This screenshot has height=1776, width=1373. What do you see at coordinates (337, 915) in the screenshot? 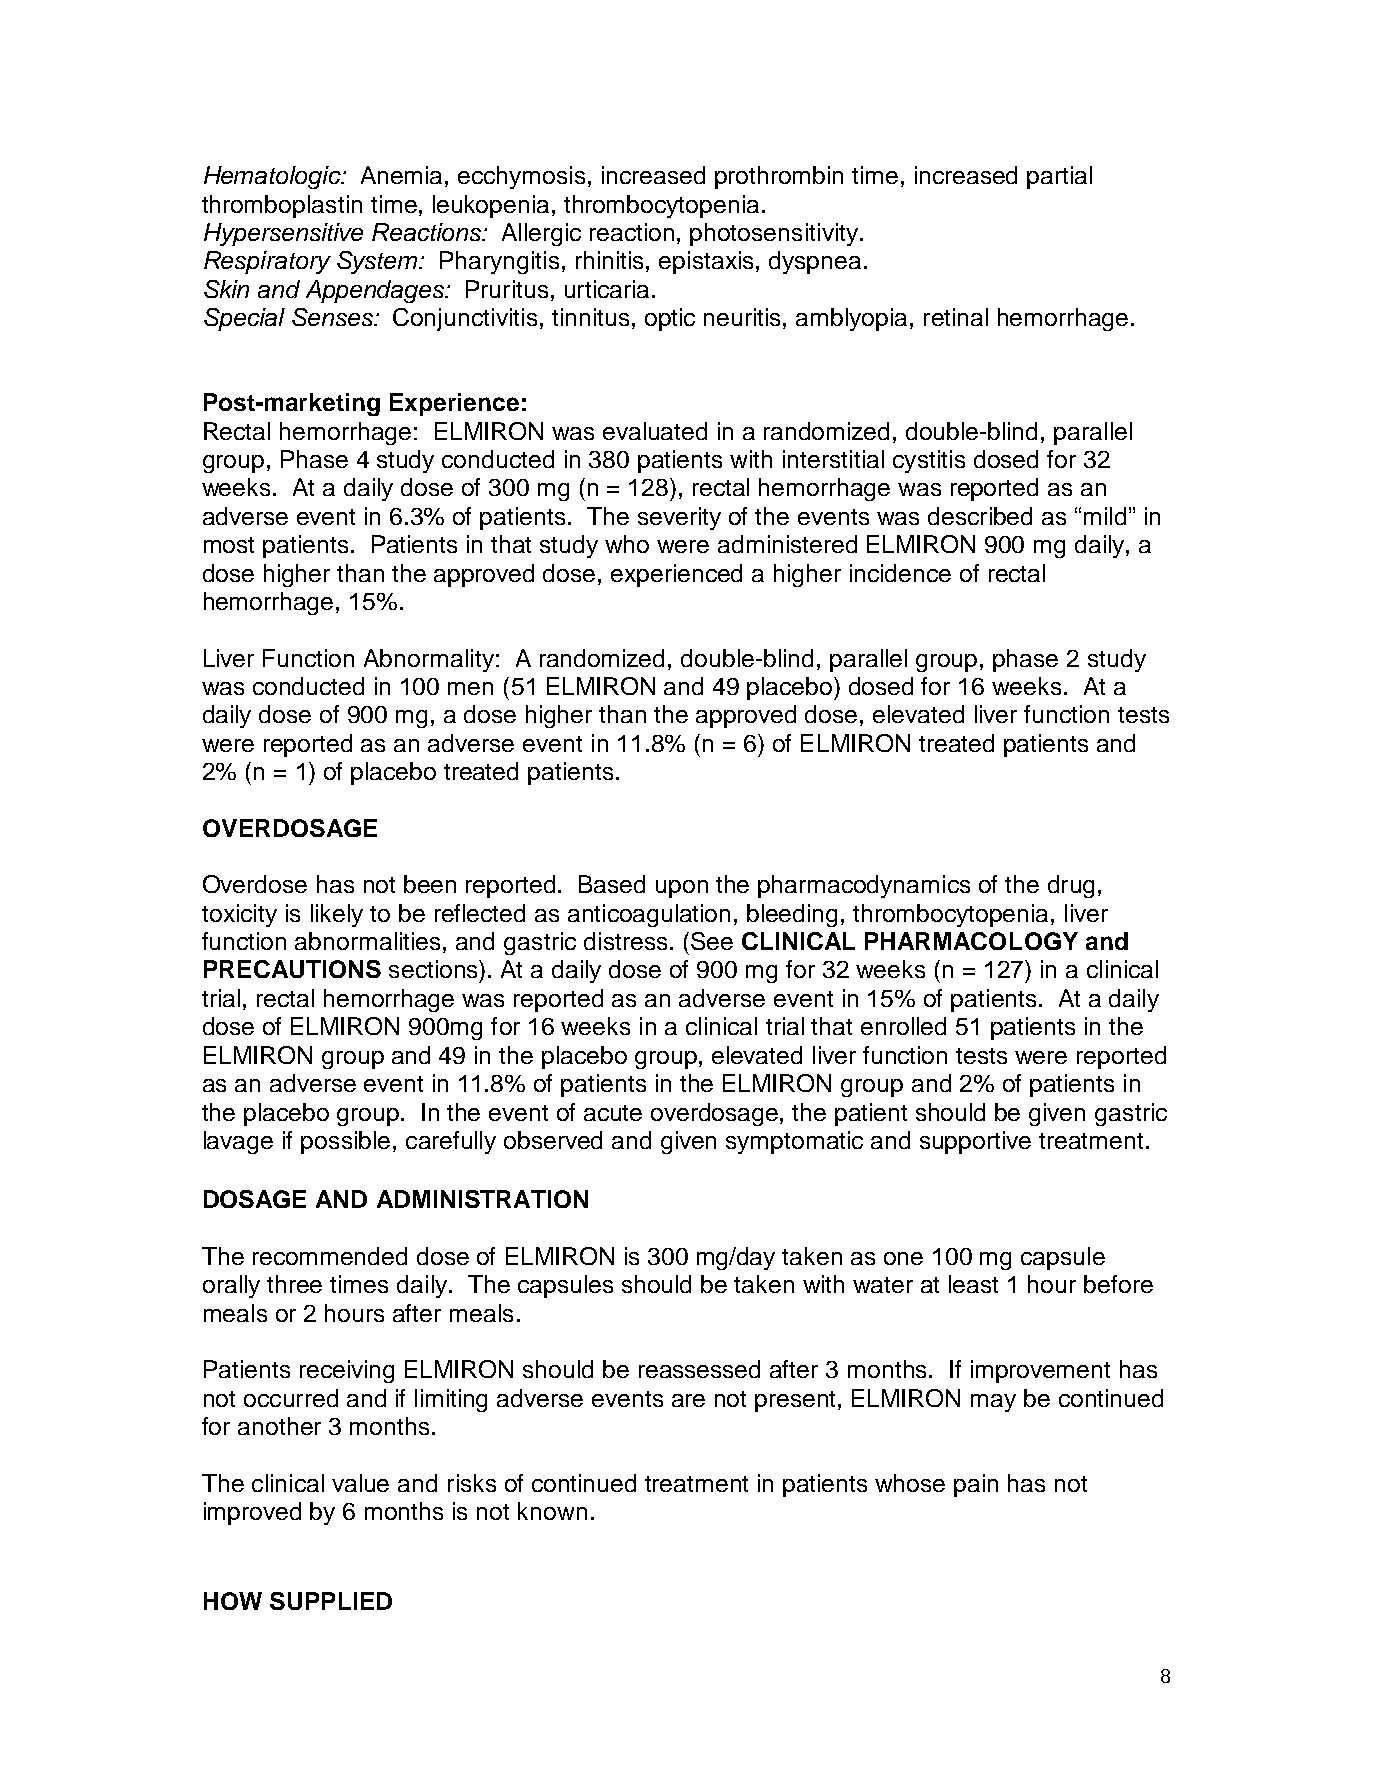
I see `likely` at bounding box center [337, 915].
